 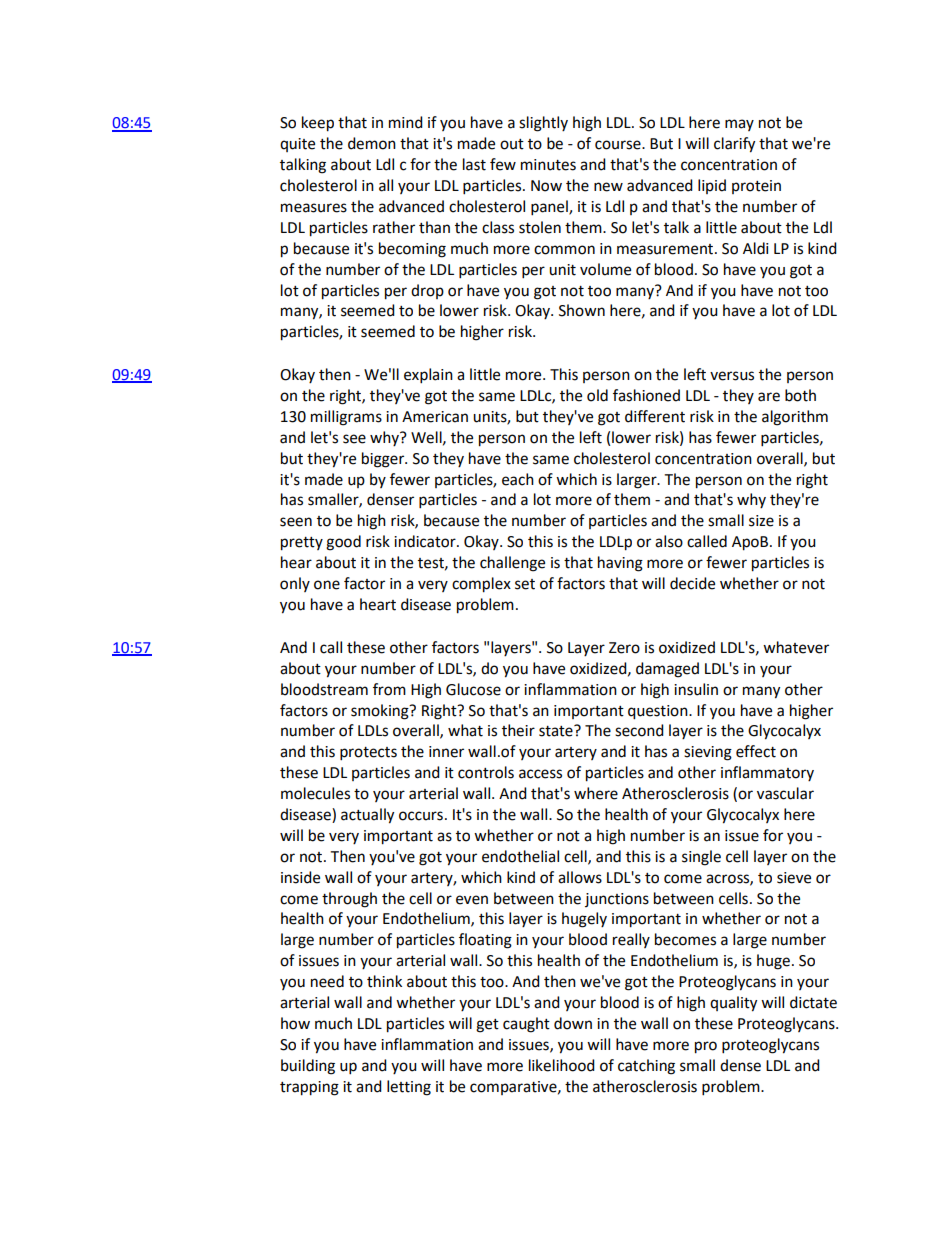 I want to click on minutes, so click(x=548, y=165).
